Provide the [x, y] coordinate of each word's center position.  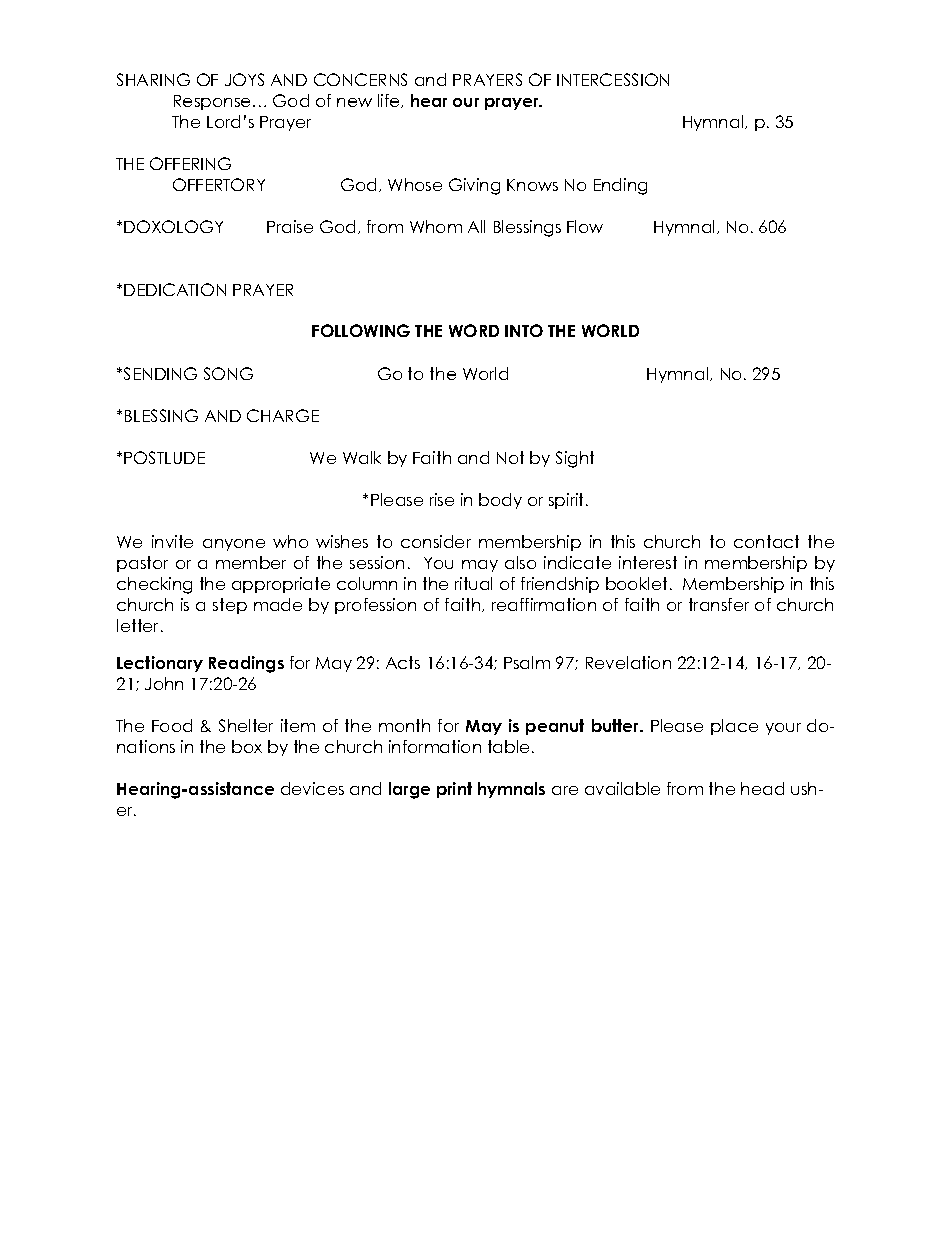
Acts [403, 662]
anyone [234, 545]
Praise [290, 226]
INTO [524, 330]
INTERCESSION [613, 79]
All [476, 226]
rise [442, 499]
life [390, 101]
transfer [719, 604]
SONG [228, 373]
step [230, 606]
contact [766, 541]
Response [212, 102]
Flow [585, 226]
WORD [474, 330]
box [247, 746]
